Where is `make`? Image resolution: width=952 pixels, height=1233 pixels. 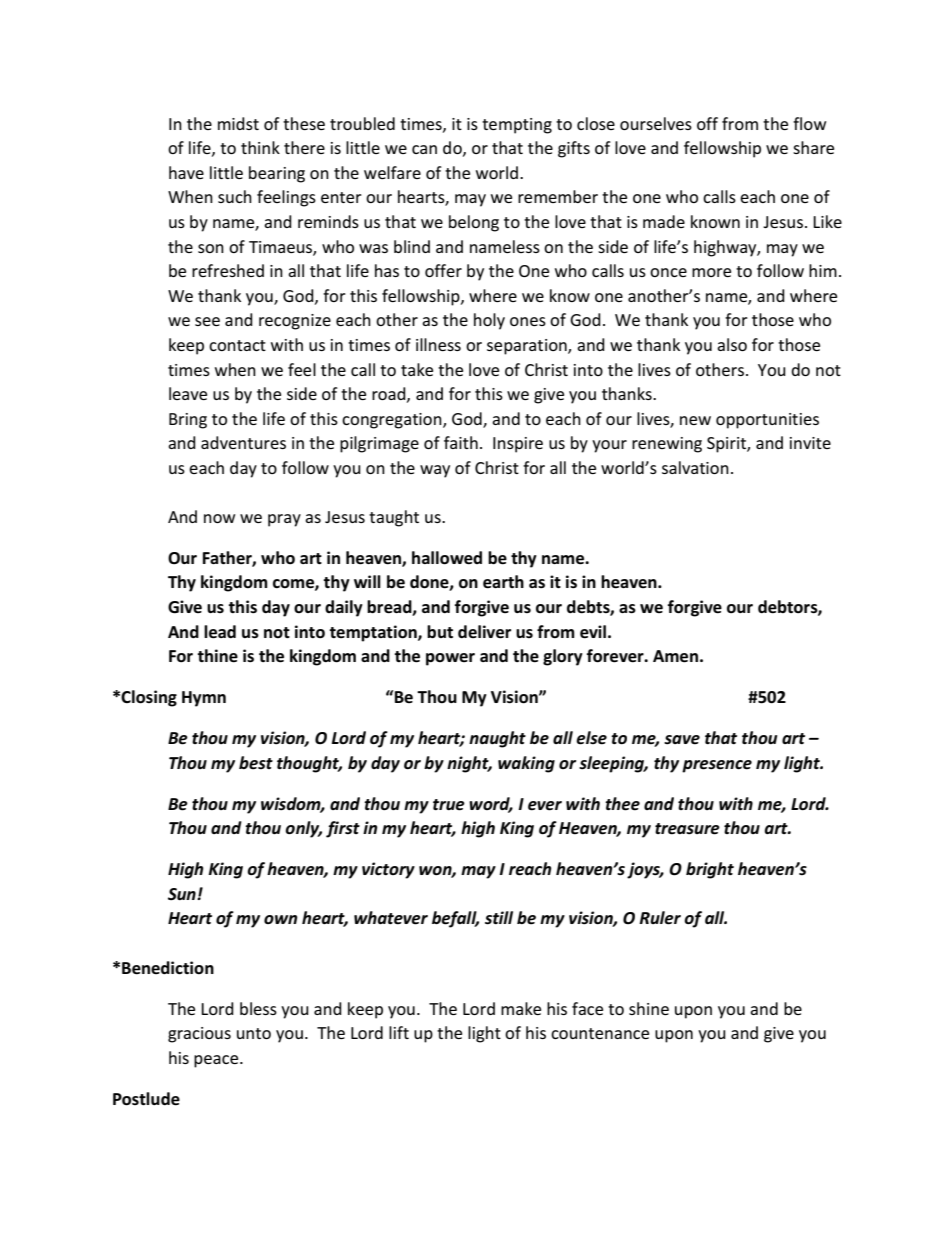 make is located at coordinates (521, 1008).
